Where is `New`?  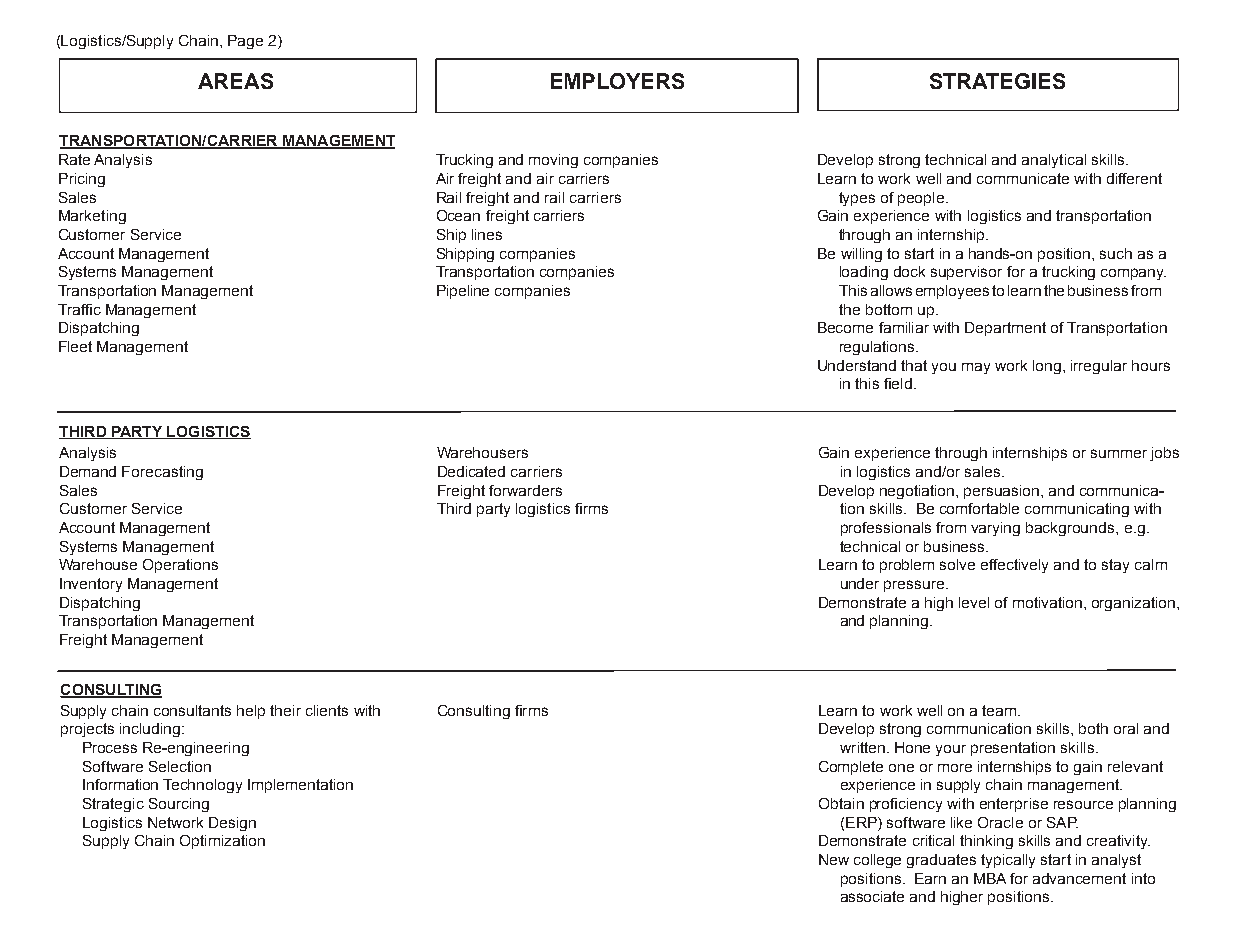
New is located at coordinates (834, 859).
